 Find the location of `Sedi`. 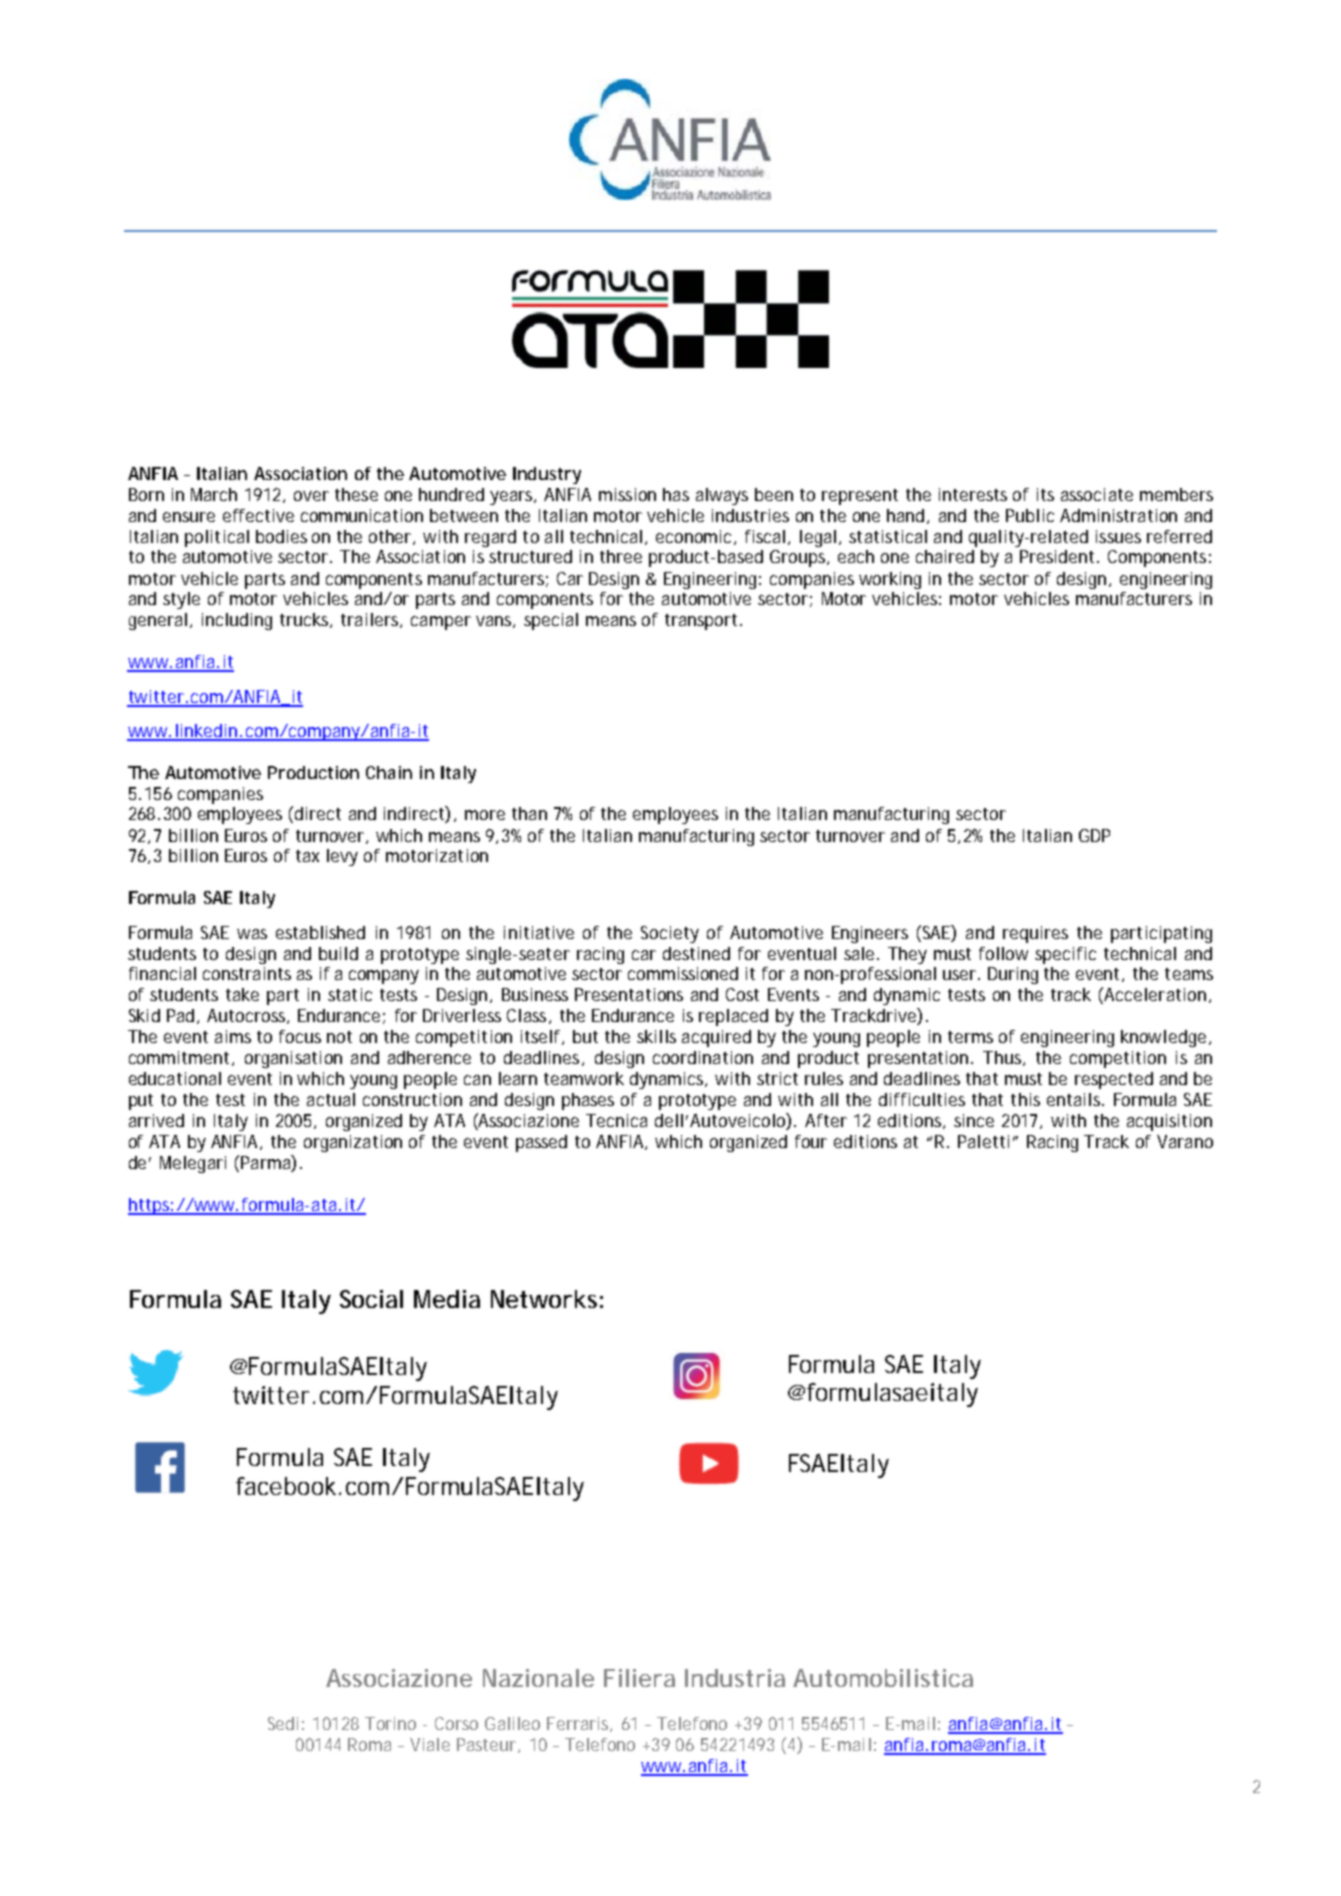

Sedi is located at coordinates (283, 1723).
